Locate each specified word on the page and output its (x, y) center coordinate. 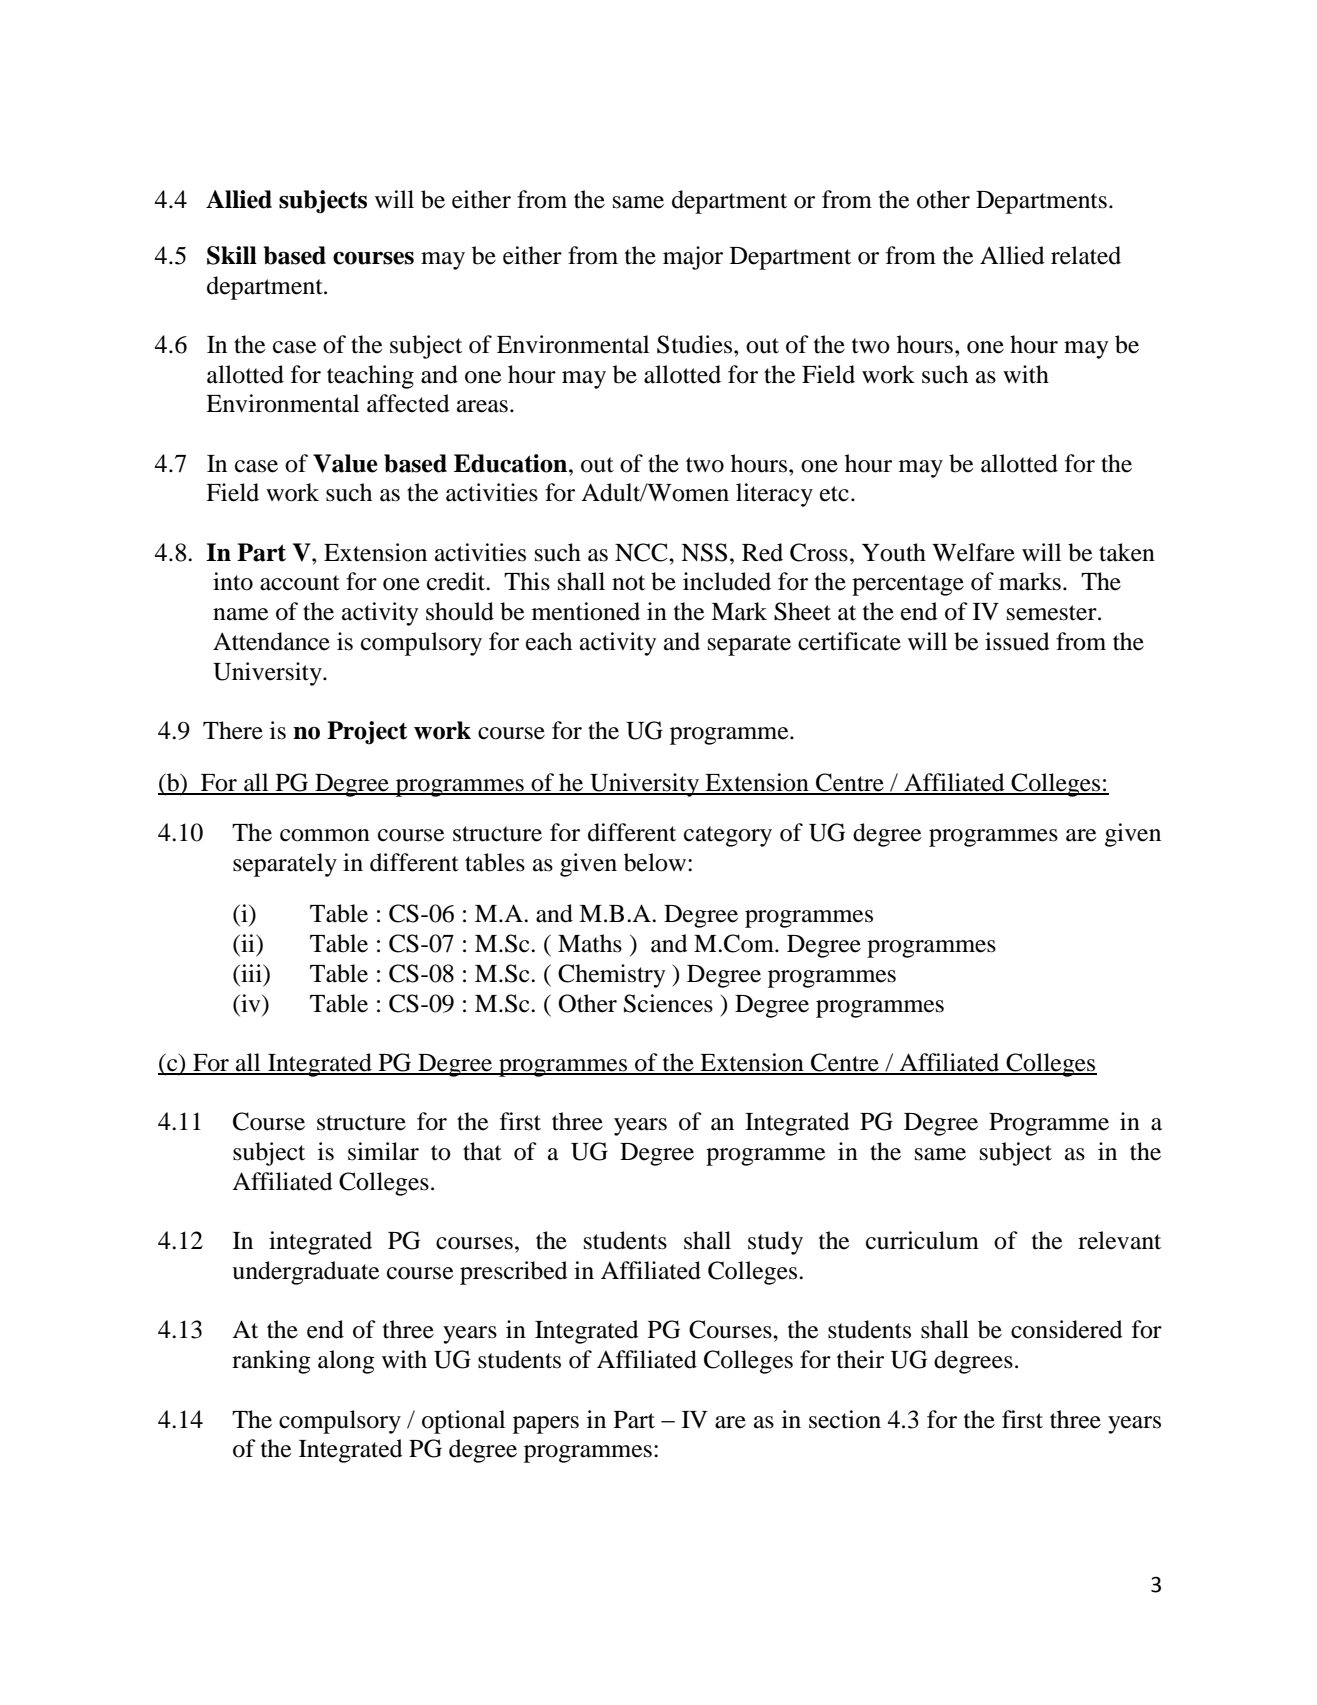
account (300, 583)
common (325, 835)
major (693, 258)
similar (383, 1151)
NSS (704, 552)
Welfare (973, 552)
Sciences (668, 1003)
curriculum (922, 1240)
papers (546, 1425)
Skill (232, 255)
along (346, 1362)
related (1086, 255)
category (728, 836)
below (655, 862)
